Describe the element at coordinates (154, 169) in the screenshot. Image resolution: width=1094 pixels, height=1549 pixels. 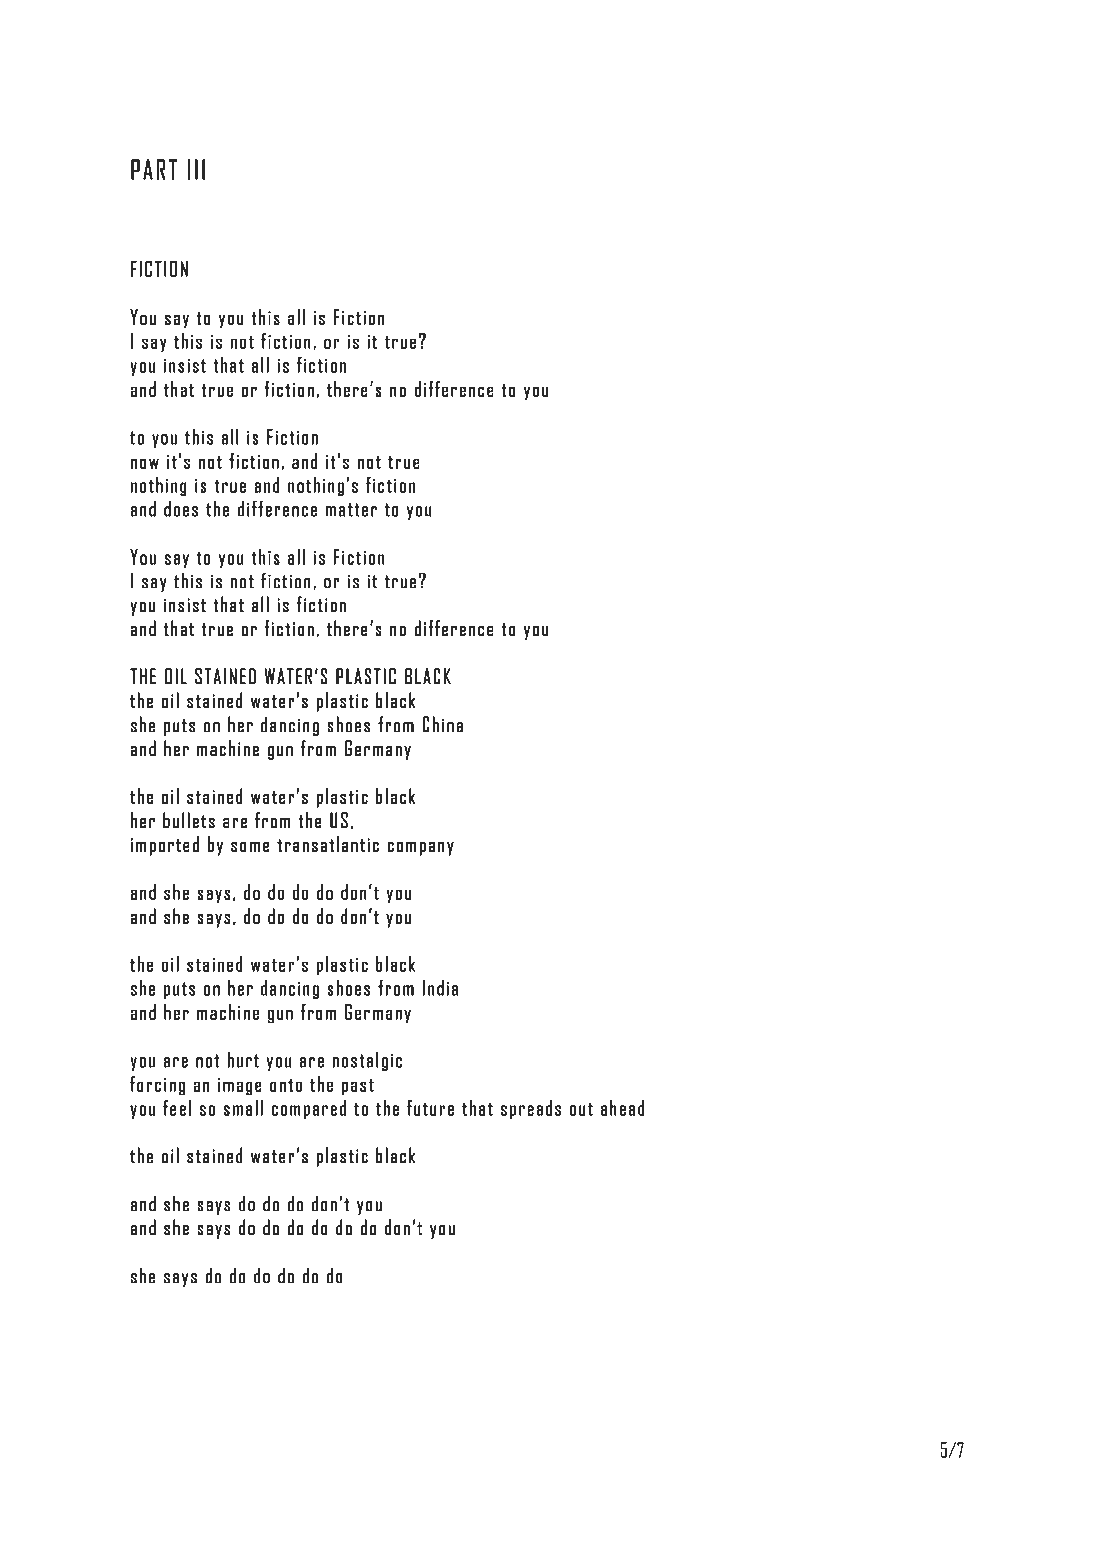
I see `PART` at that location.
